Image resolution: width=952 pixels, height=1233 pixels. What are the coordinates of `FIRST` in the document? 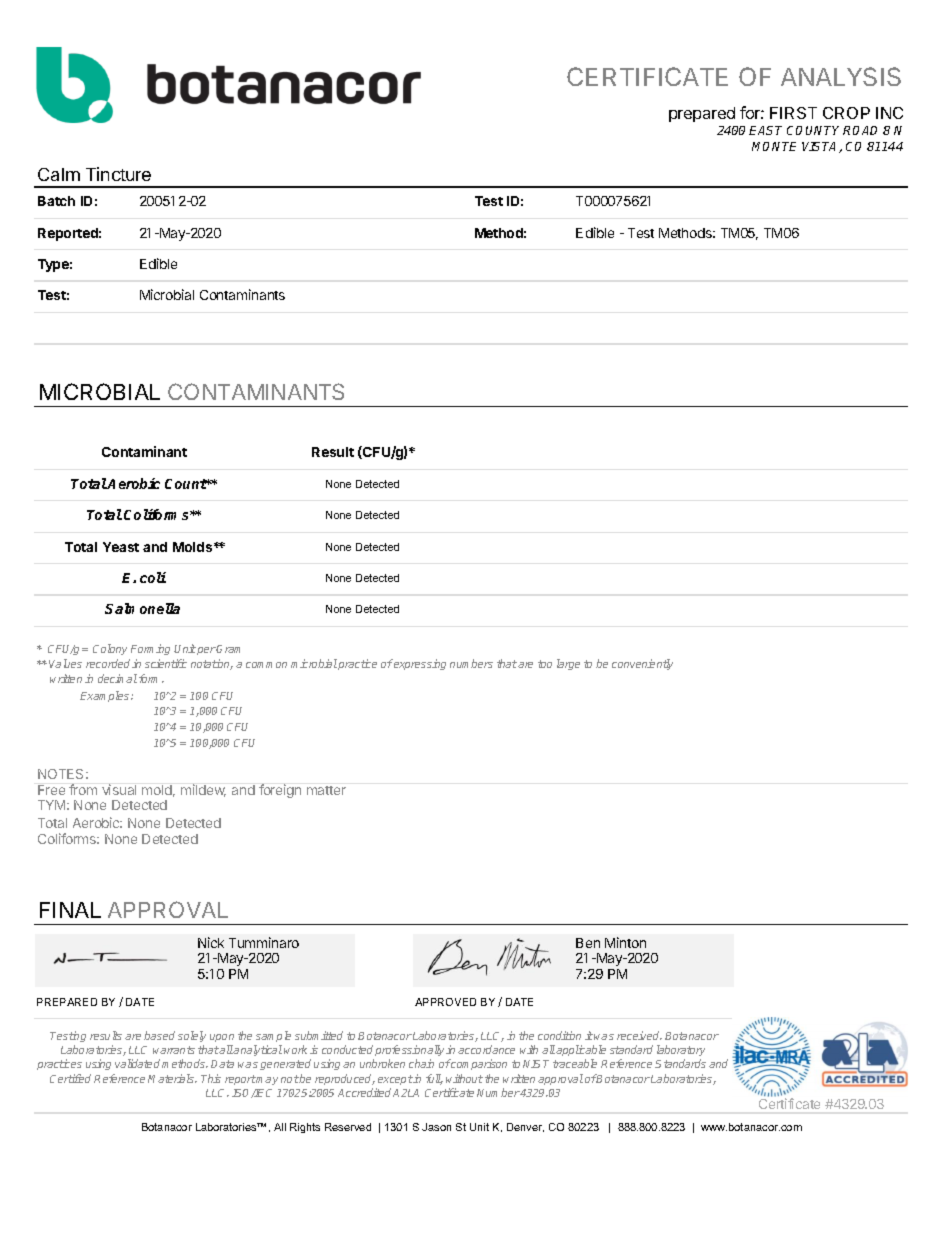 It's located at (793, 113).
